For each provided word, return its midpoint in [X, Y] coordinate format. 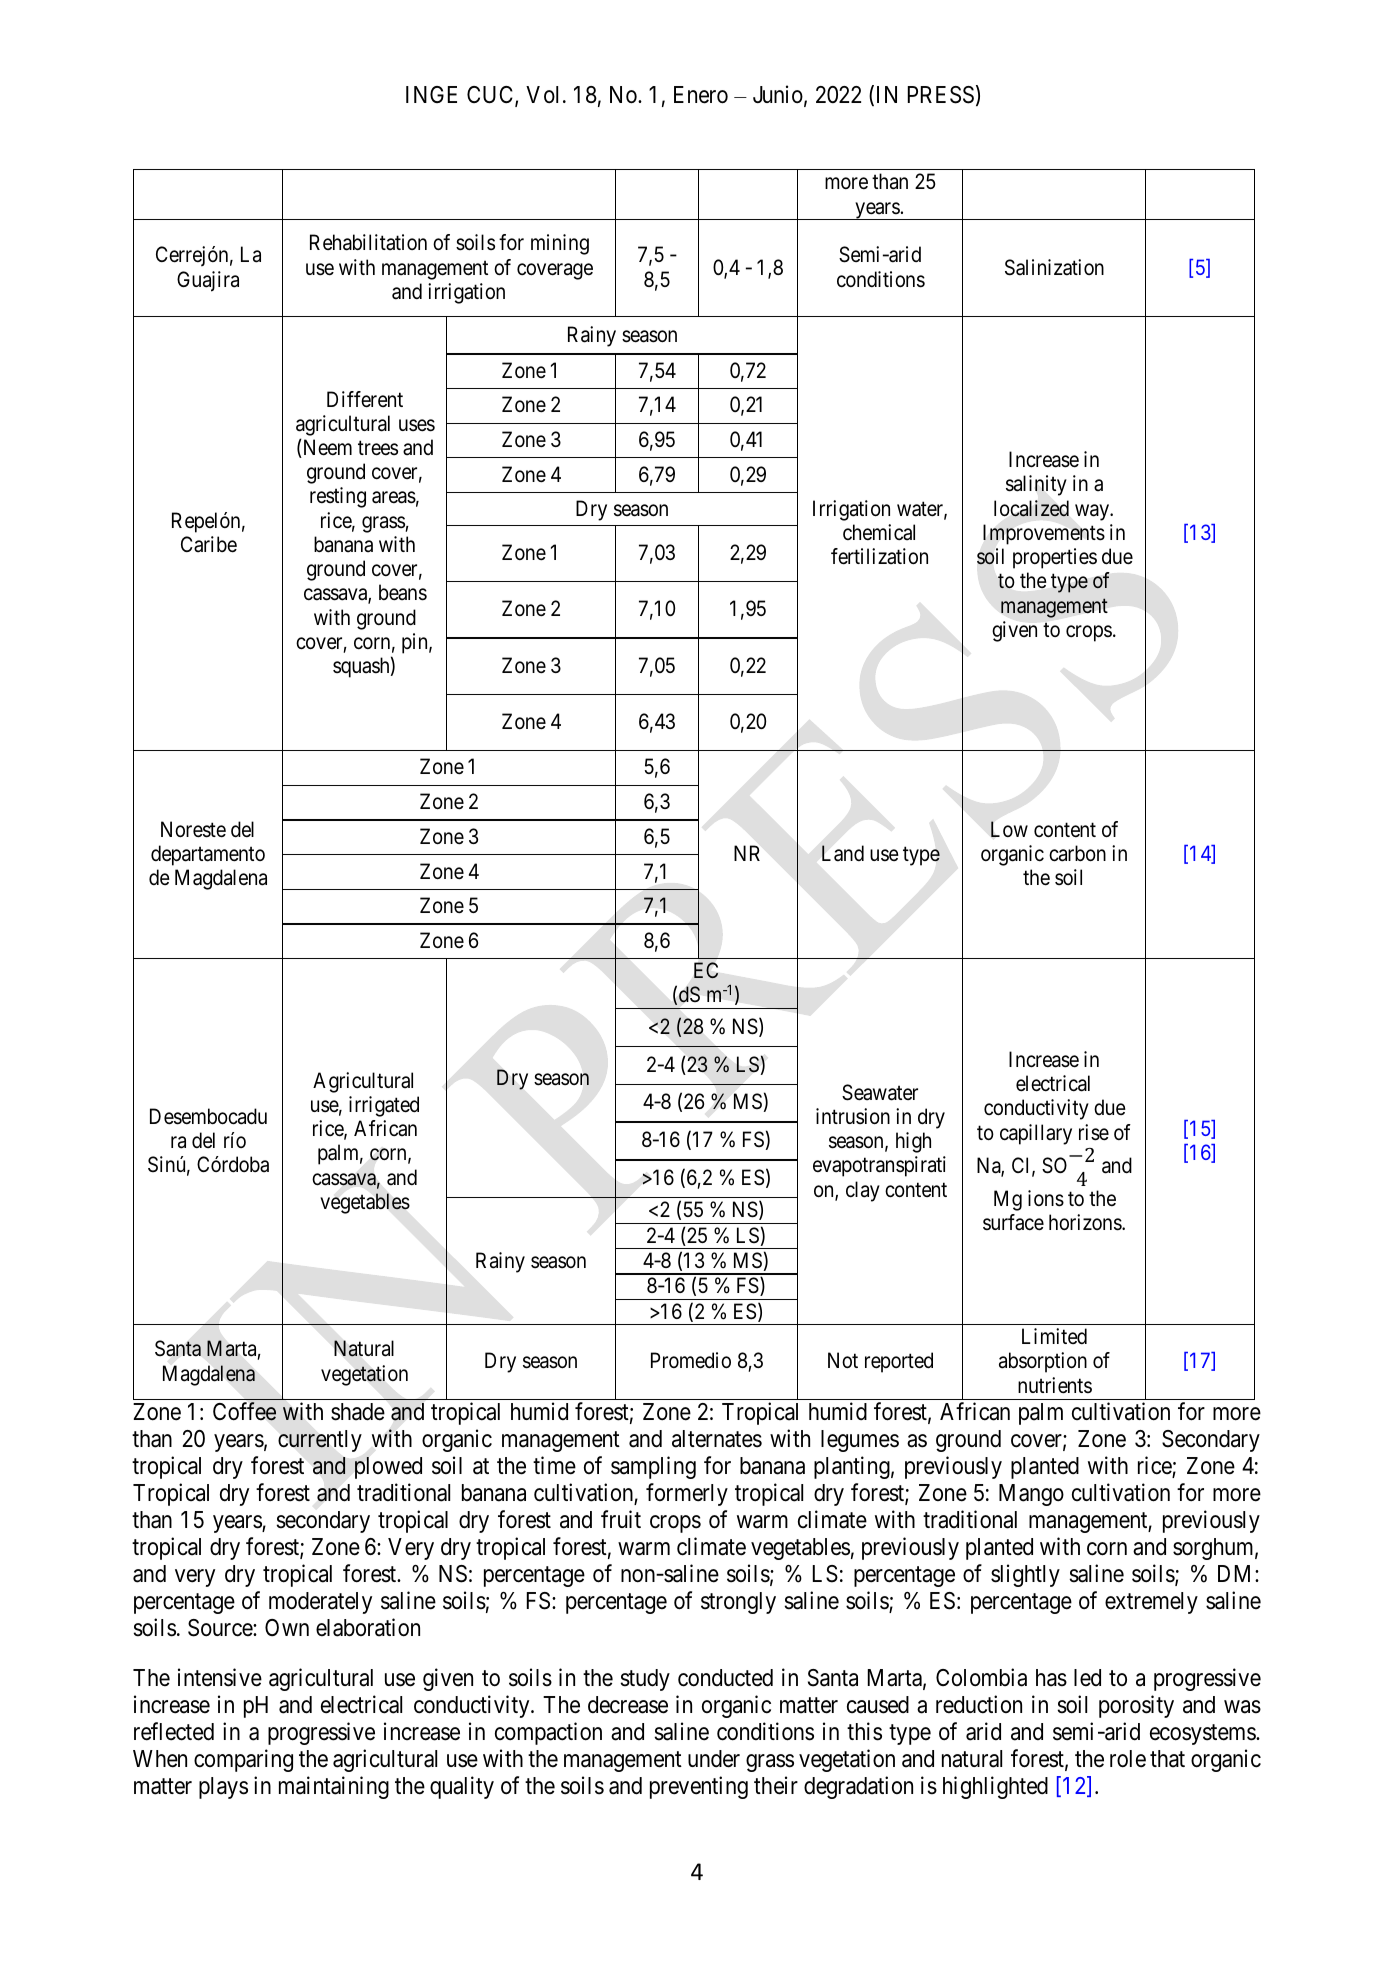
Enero [701, 95]
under [714, 1759]
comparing [243, 1760]
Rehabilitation [368, 242]
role [1128, 1759]
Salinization [1054, 267]
